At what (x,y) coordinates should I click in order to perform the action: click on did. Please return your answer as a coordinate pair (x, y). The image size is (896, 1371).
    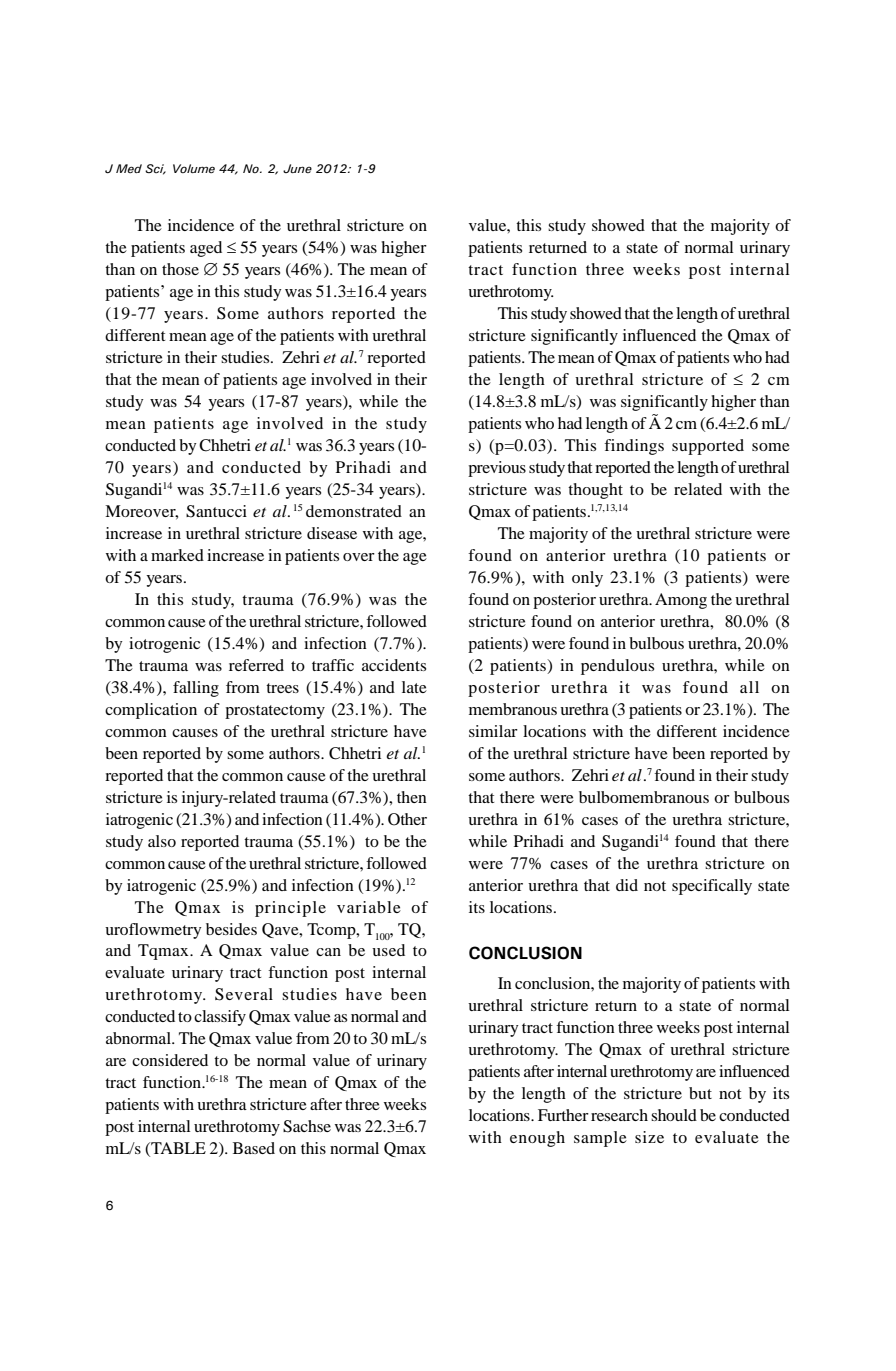
    Looking at the image, I should click on (627, 885).
